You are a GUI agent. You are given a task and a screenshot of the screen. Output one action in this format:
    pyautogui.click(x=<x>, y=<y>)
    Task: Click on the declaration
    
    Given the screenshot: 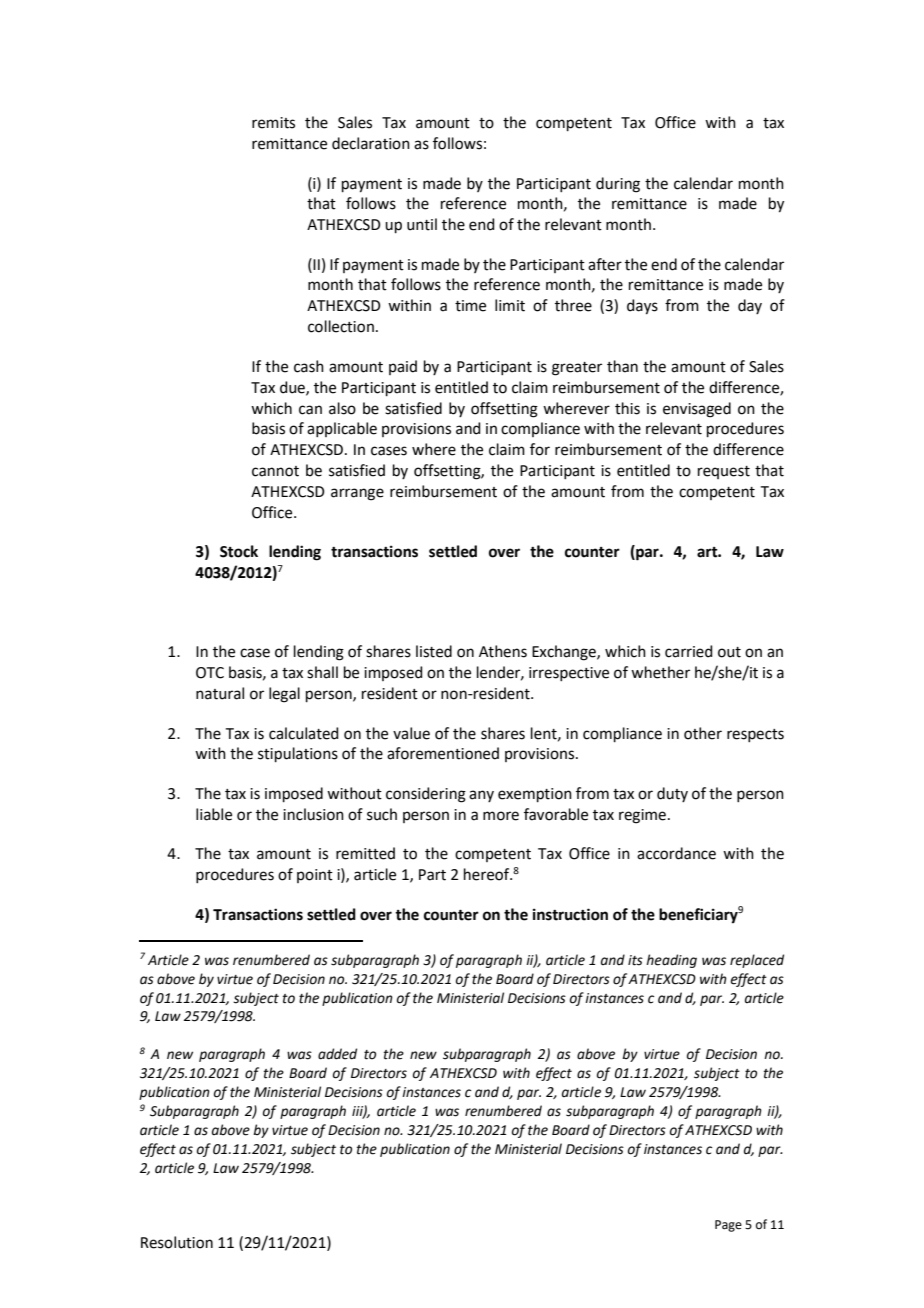 What is the action you would take?
    pyautogui.click(x=371, y=143)
